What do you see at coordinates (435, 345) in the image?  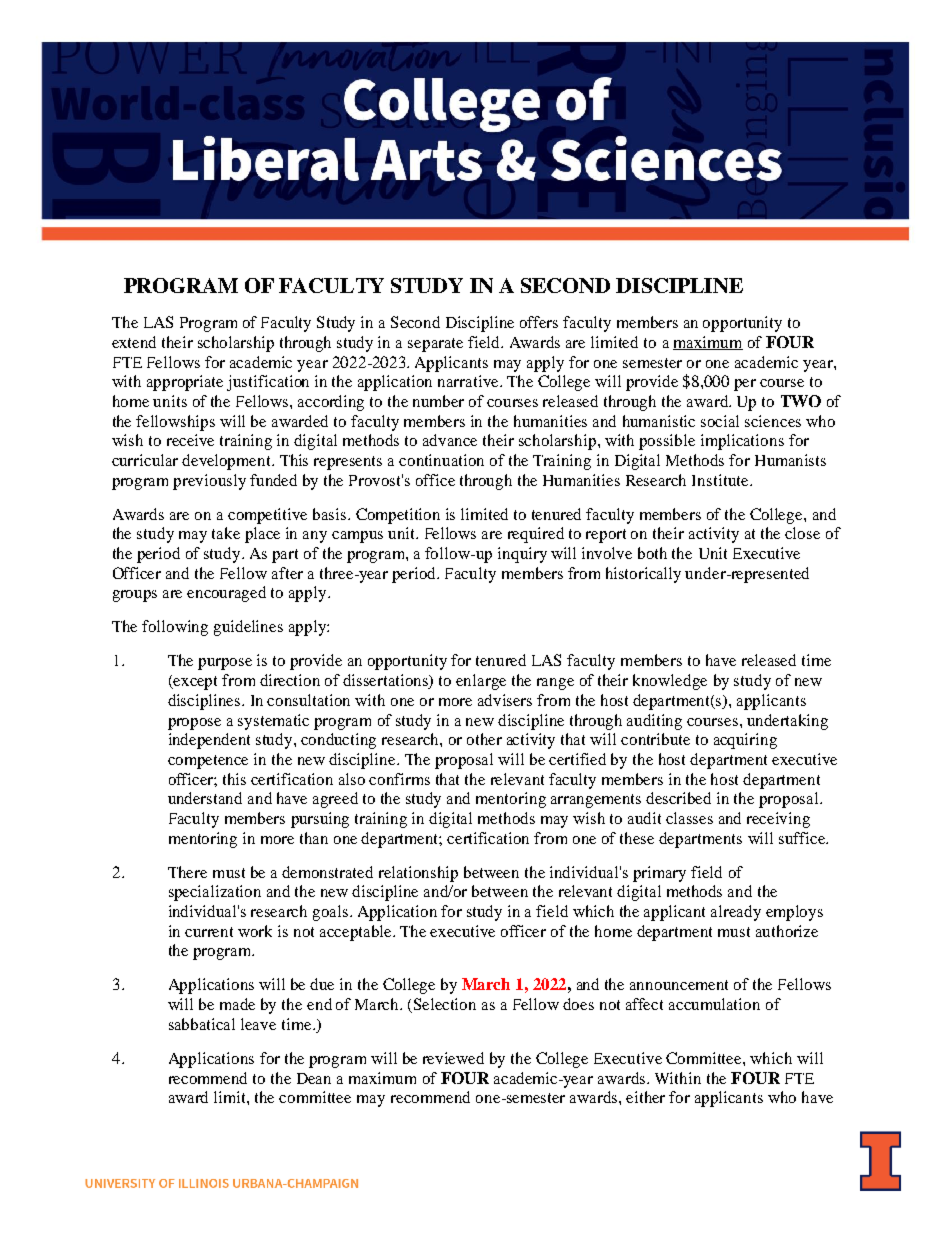 I see `separate` at bounding box center [435, 345].
